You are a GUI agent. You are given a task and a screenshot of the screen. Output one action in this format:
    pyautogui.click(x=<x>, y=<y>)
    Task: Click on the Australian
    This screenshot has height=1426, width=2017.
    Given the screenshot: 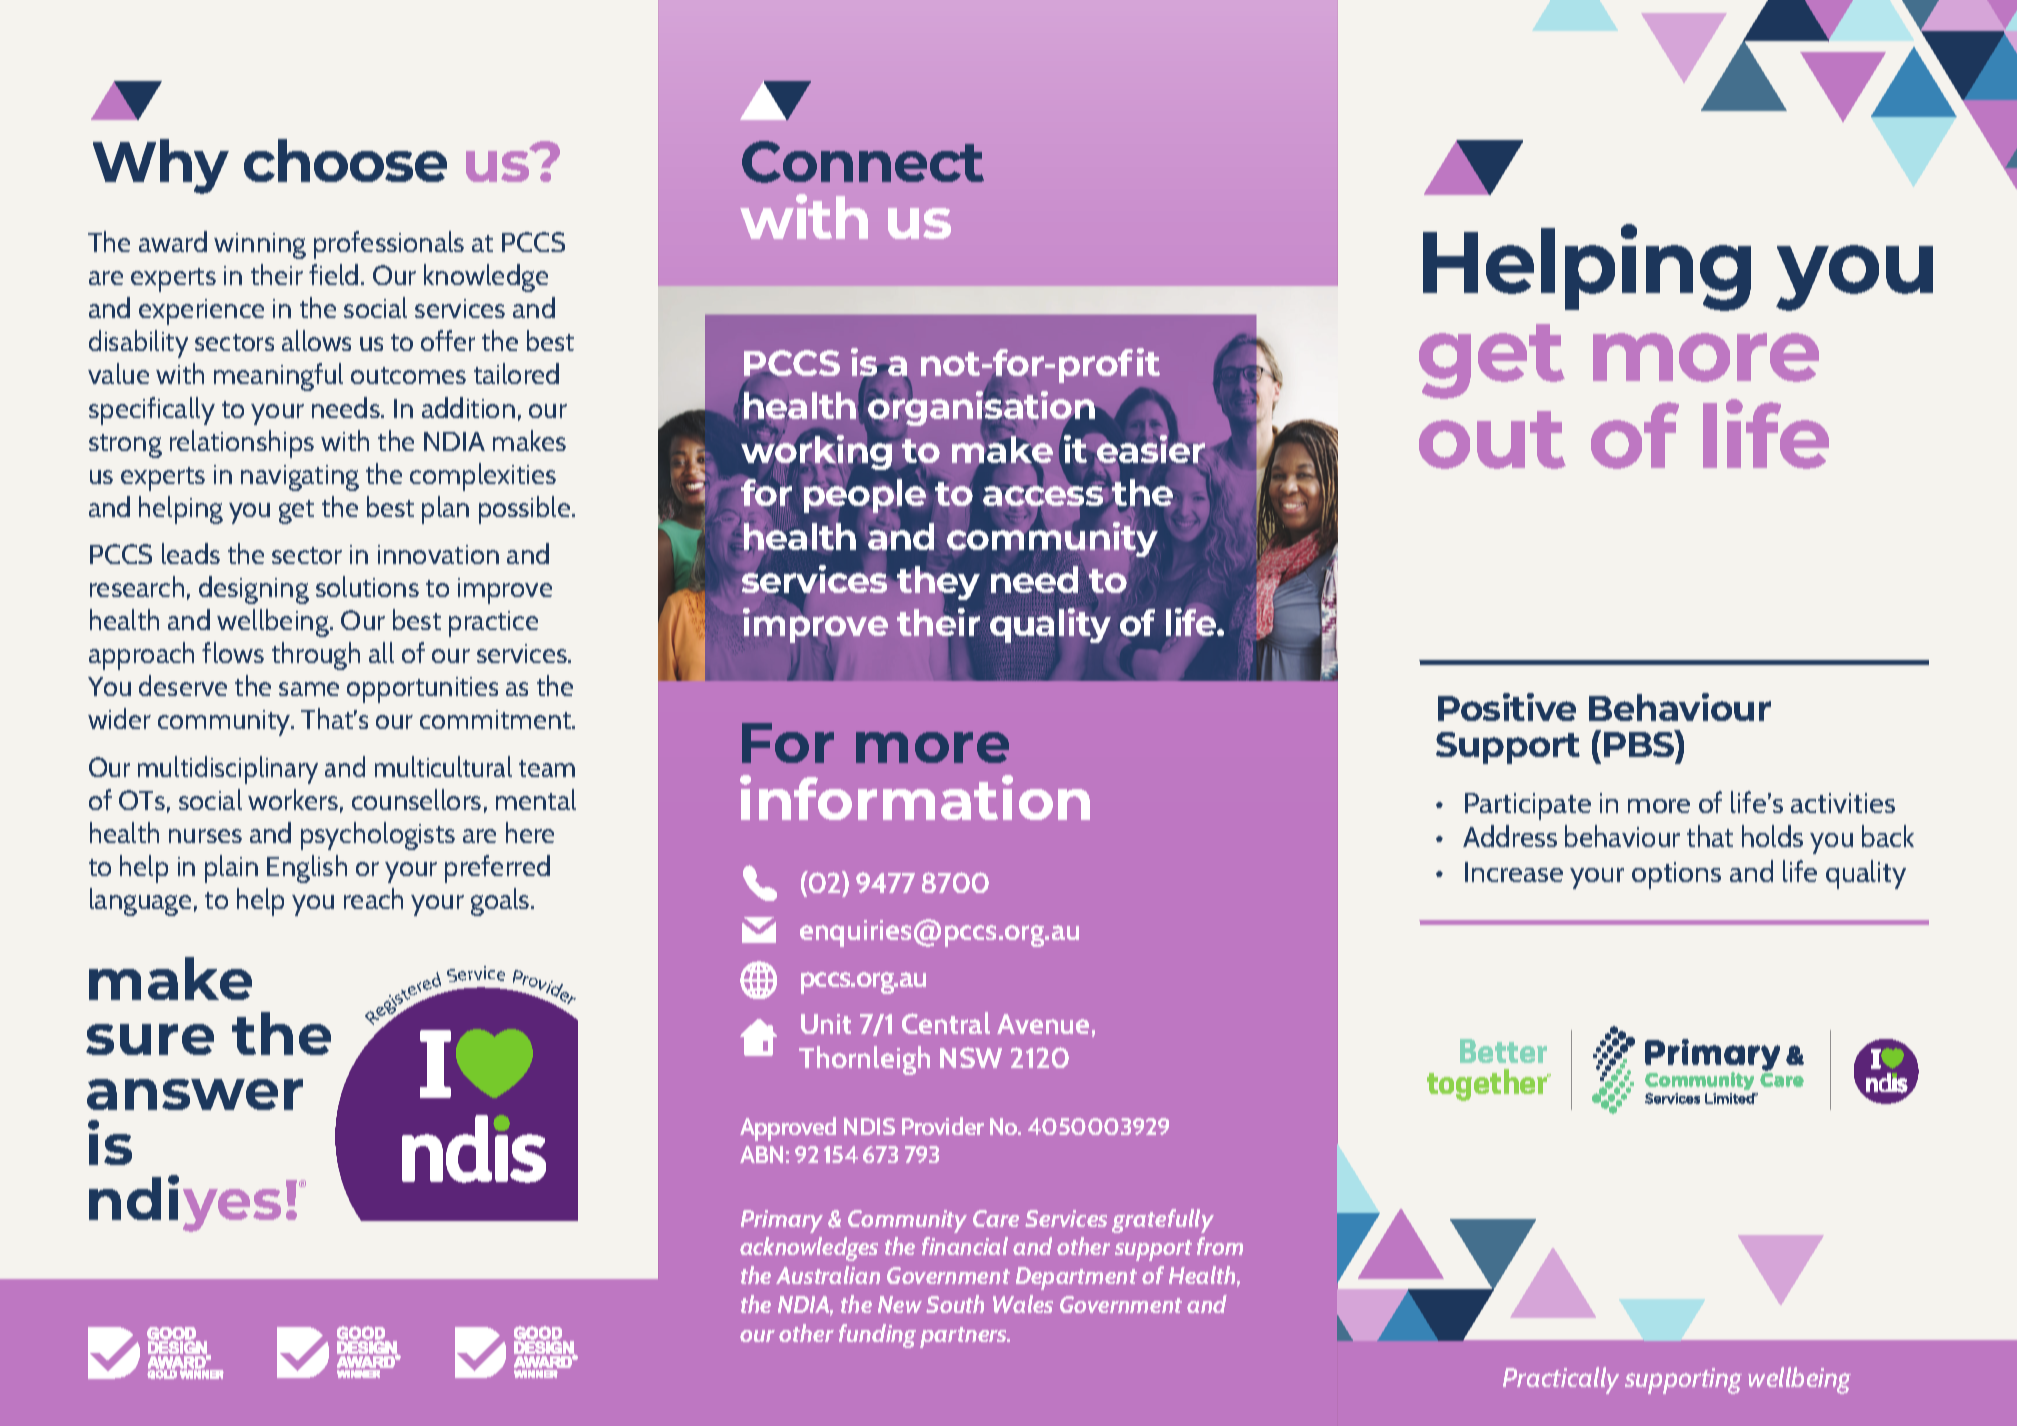 What is the action you would take?
    pyautogui.click(x=828, y=1275)
